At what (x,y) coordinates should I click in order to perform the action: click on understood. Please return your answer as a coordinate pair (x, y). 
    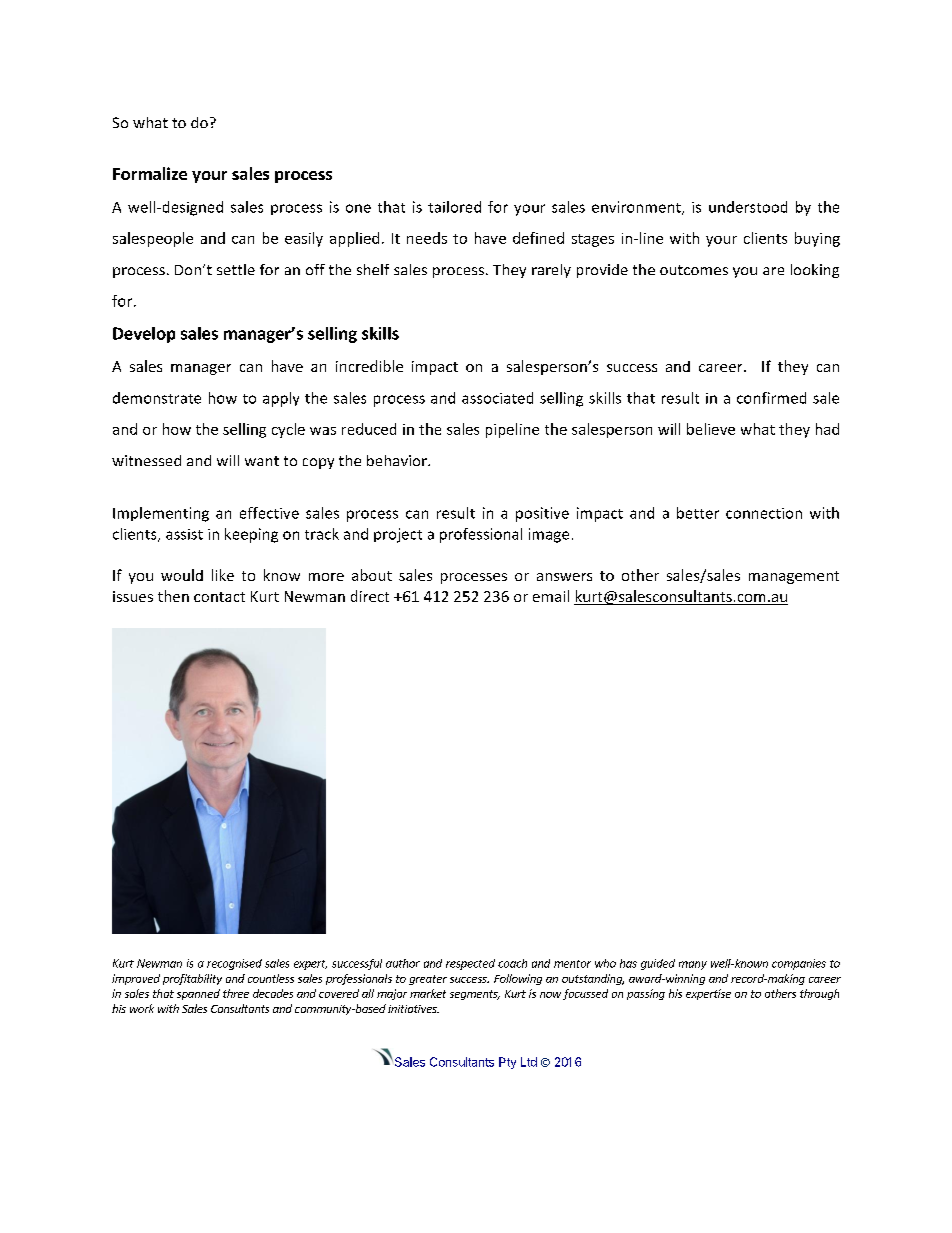
    Looking at the image, I should click on (748, 207).
